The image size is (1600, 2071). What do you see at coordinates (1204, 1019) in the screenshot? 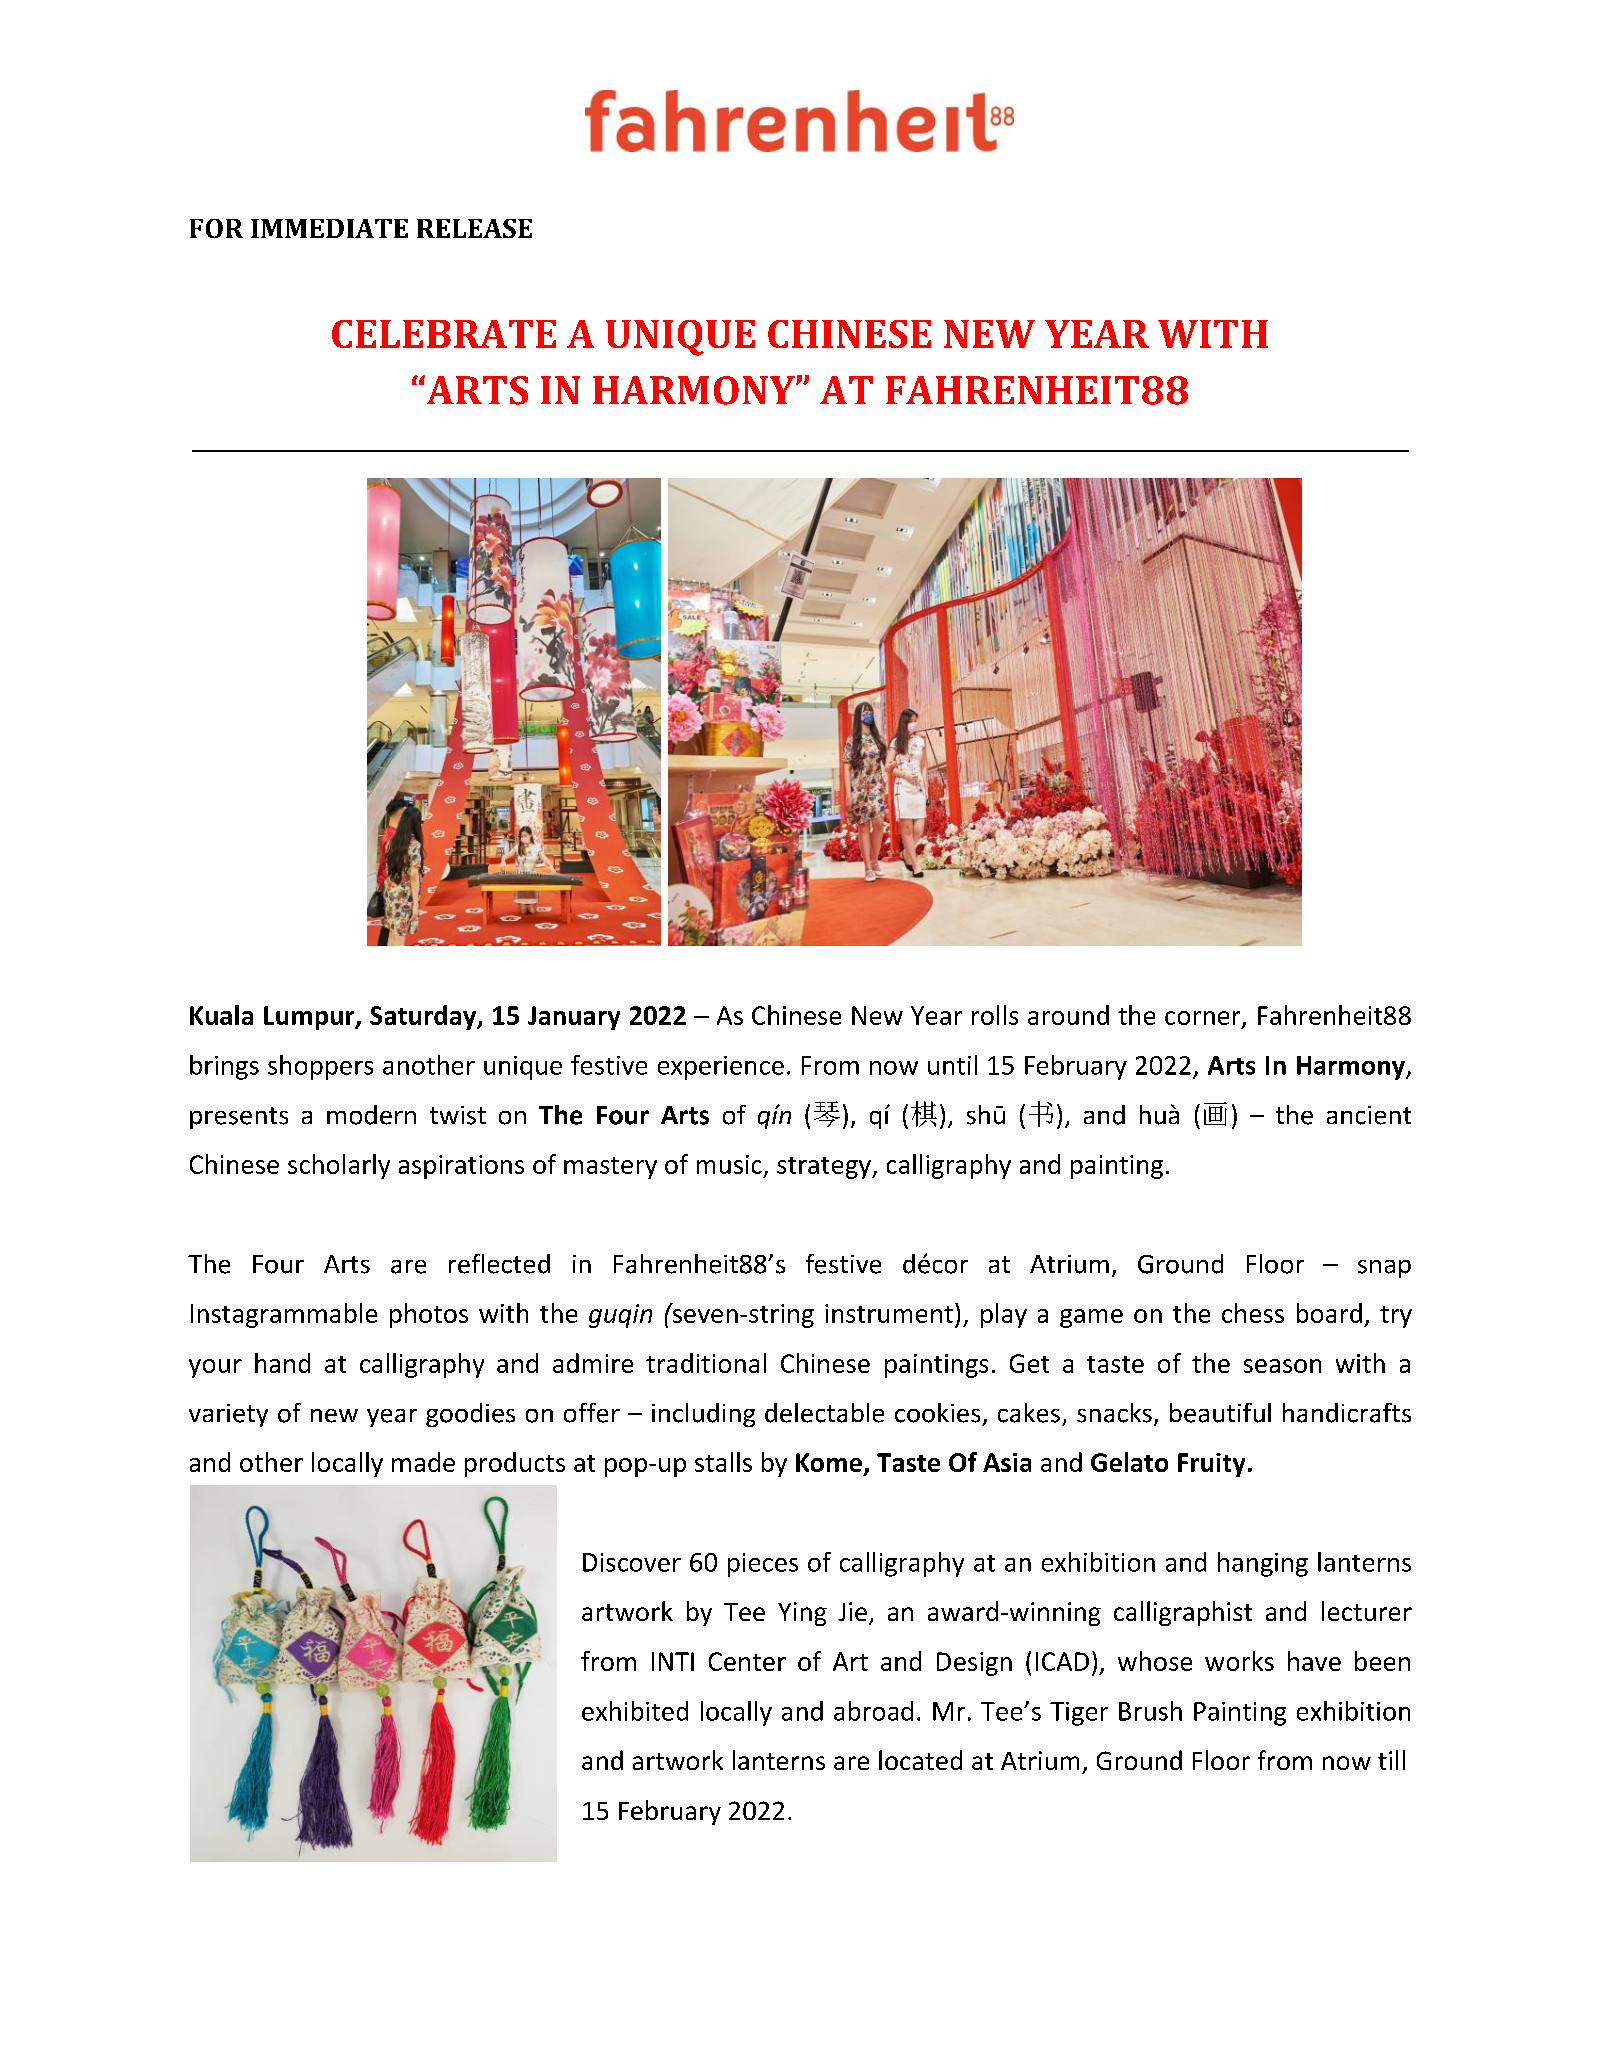
I see `corner` at bounding box center [1204, 1019].
